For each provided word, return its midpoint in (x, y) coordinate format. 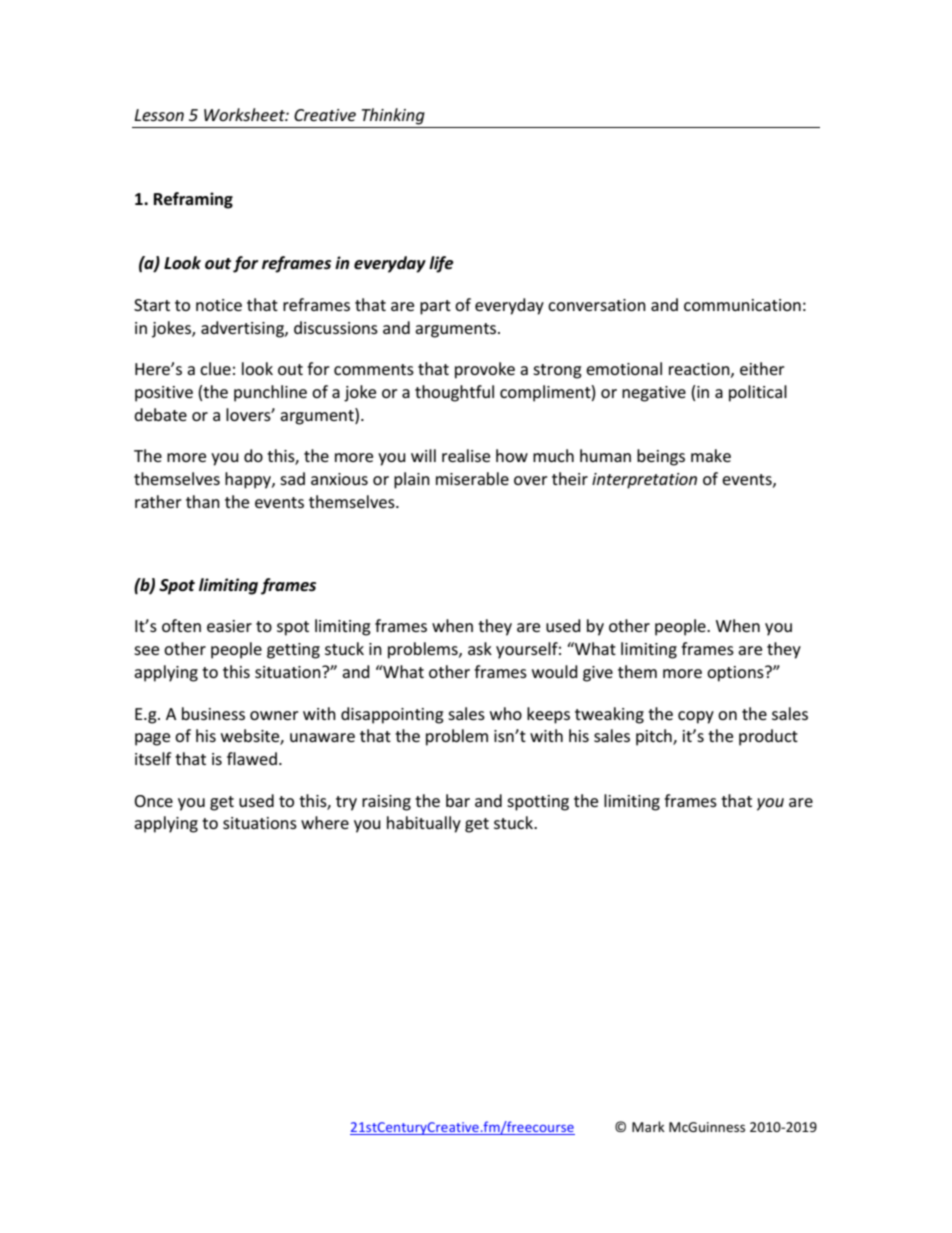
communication (742, 305)
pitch (655, 737)
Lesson (159, 115)
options (736, 674)
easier (229, 626)
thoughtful (454, 393)
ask (480, 648)
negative (654, 394)
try (346, 803)
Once (153, 801)
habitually (424, 824)
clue (215, 368)
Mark (648, 1126)
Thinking (393, 116)
